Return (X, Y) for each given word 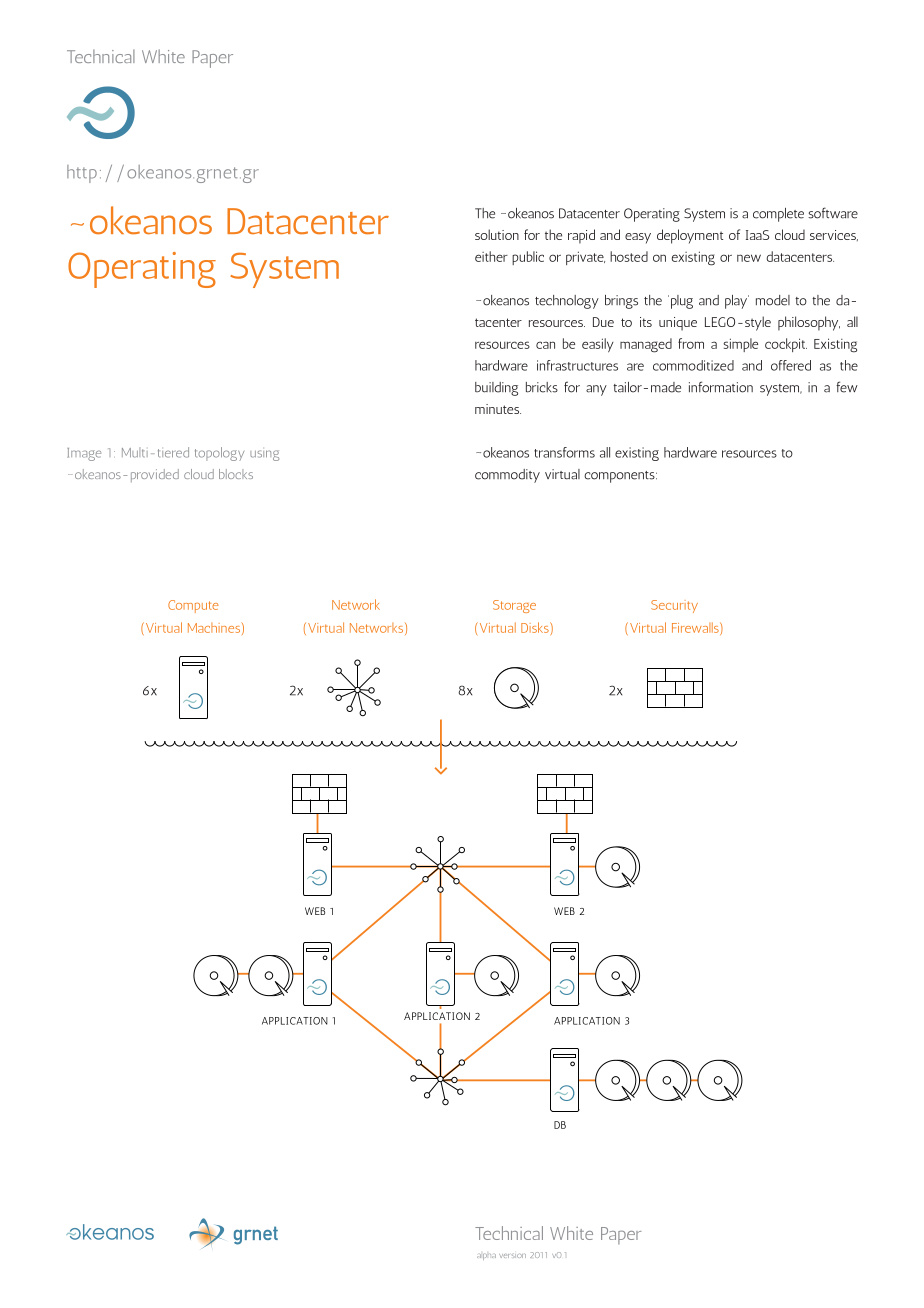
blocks (236, 474)
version (512, 1256)
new (749, 258)
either (491, 256)
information (721, 387)
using (264, 455)
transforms (564, 452)
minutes (498, 409)
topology (219, 454)
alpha (486, 1256)
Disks (536, 627)
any (596, 390)
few (847, 387)
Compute (193, 606)
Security (674, 606)
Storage (514, 606)
